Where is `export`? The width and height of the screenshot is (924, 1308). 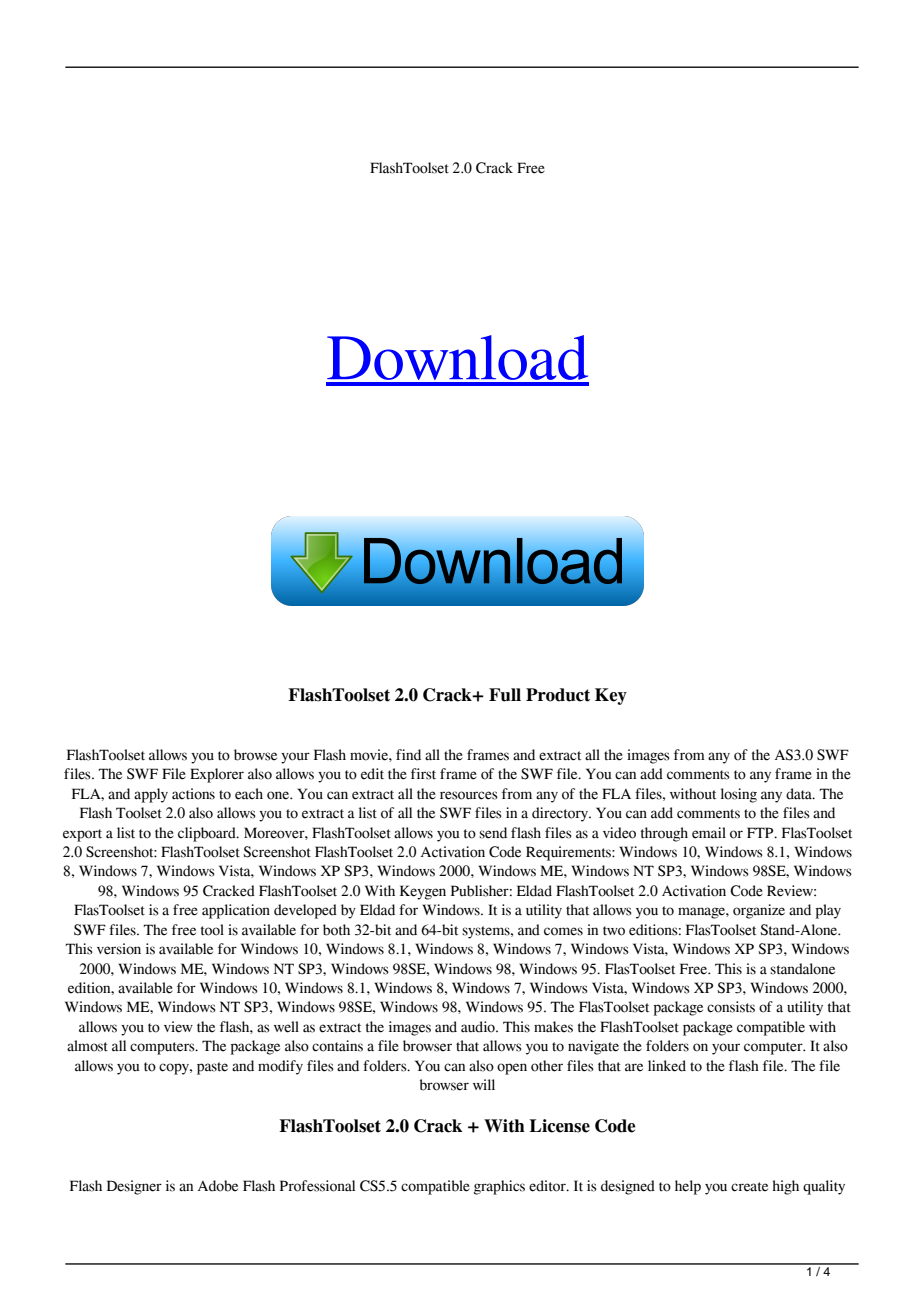 export is located at coordinates (82, 835).
